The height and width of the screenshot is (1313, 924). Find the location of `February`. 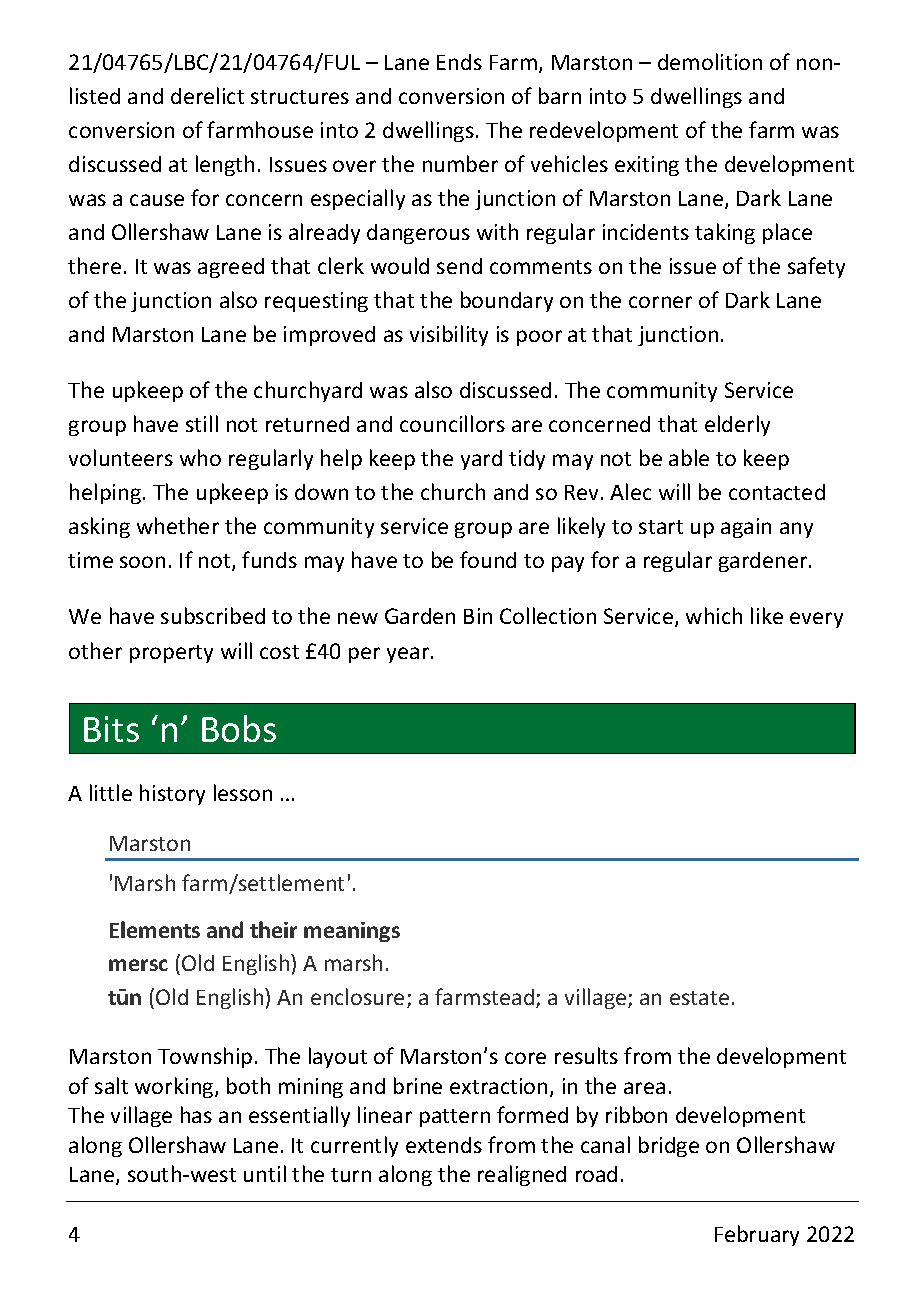

February is located at coordinates (757, 1235).
